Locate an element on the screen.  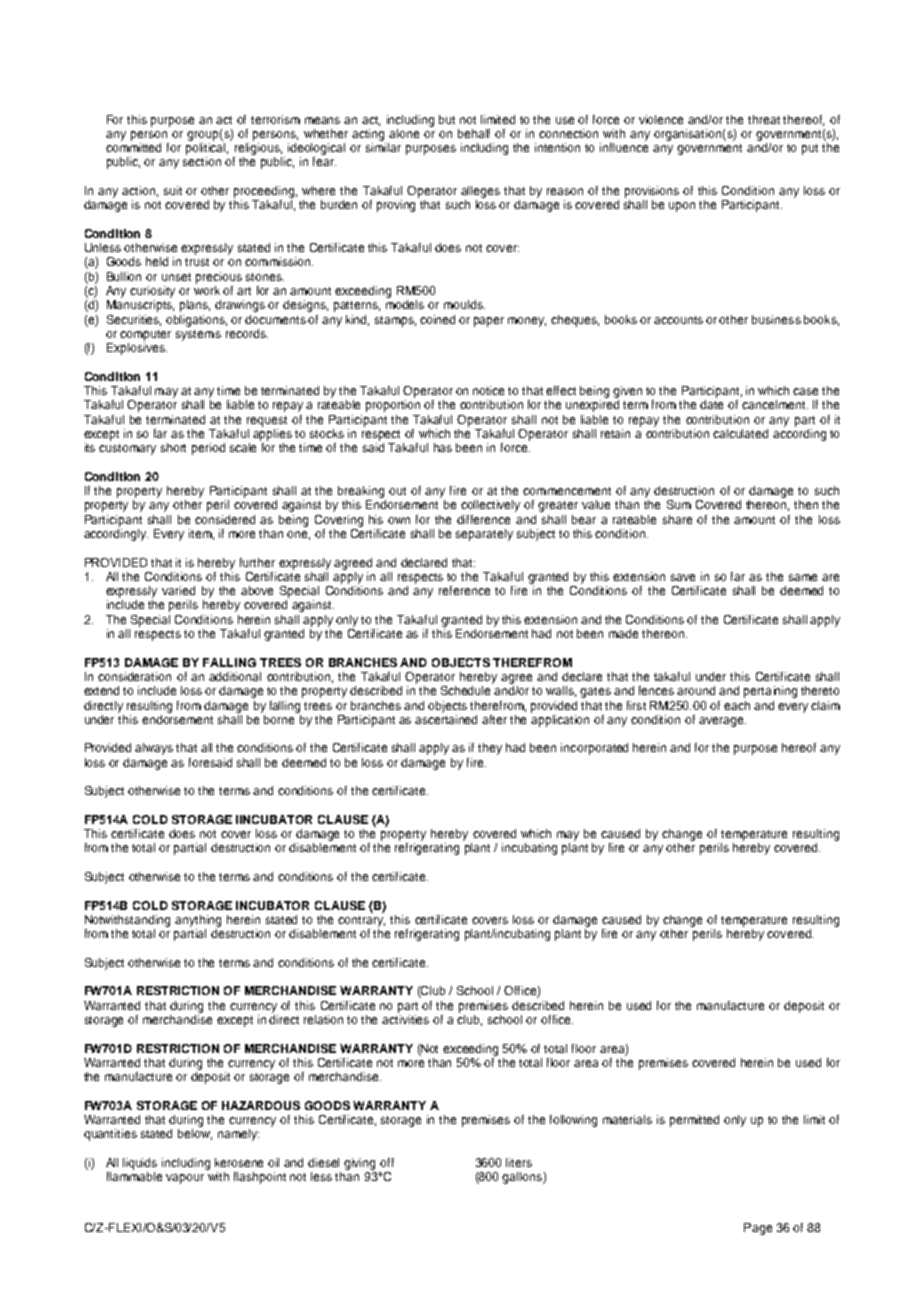
behalf is located at coordinates (474, 133).
